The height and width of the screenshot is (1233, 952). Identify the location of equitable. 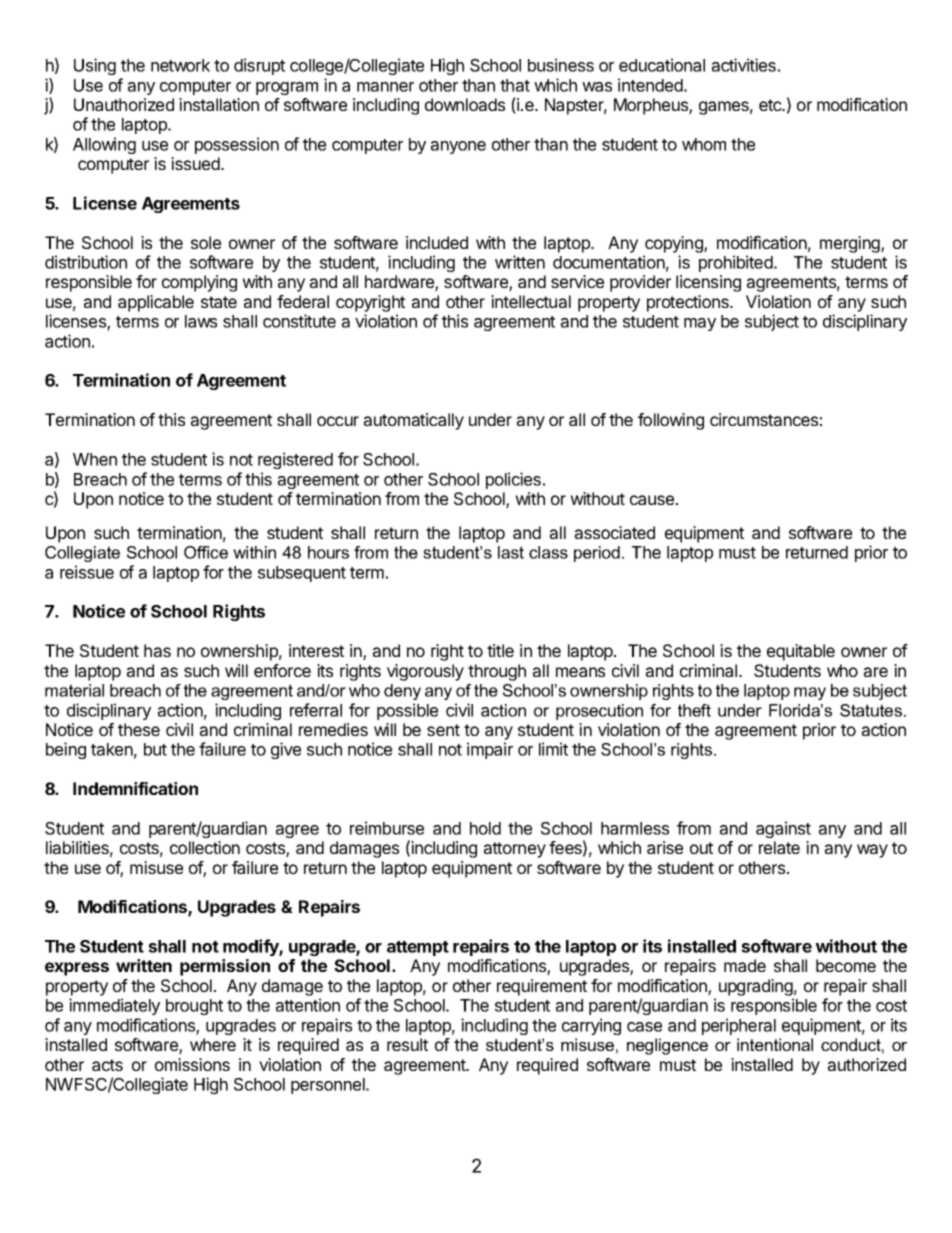
(801, 652).
